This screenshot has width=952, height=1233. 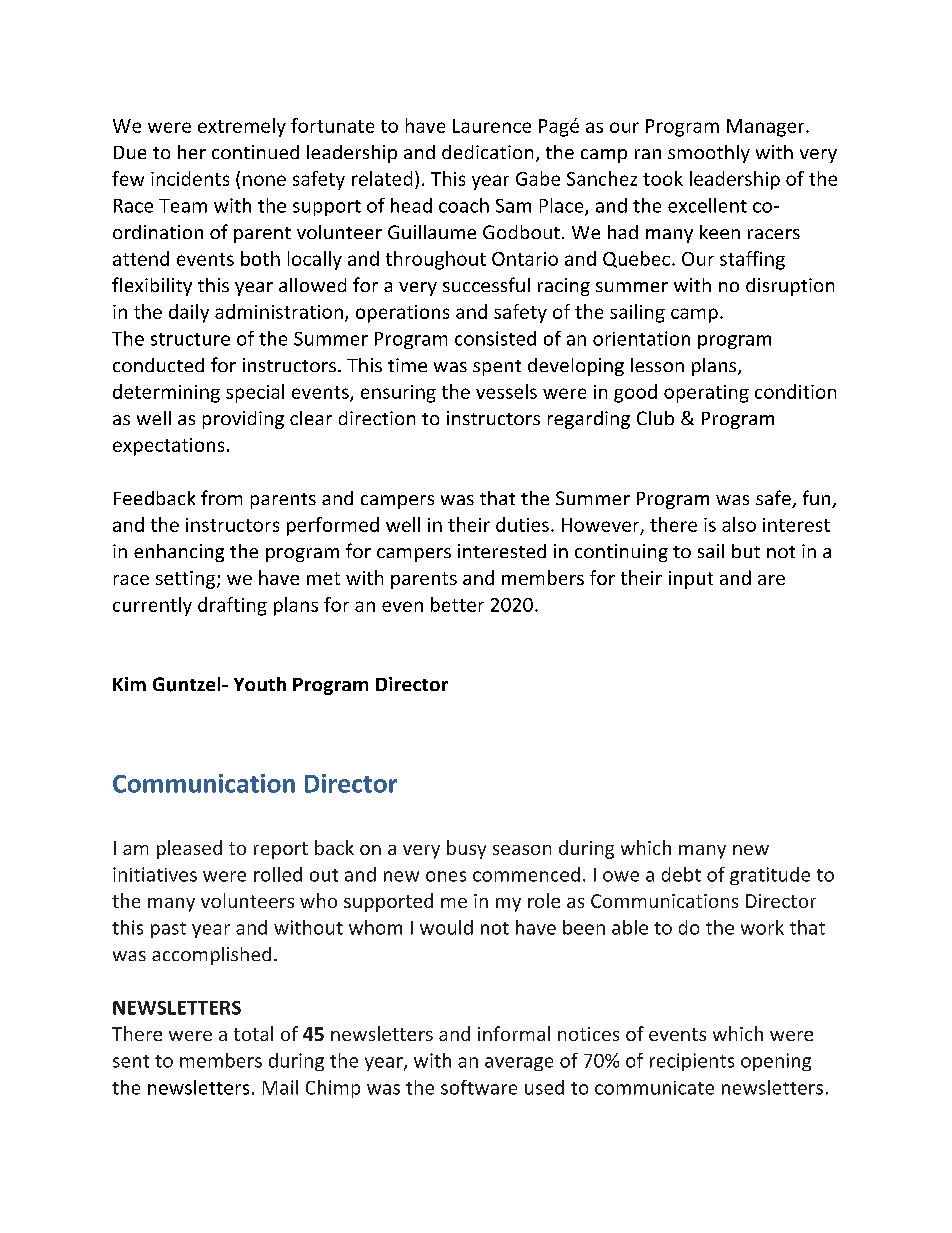 What do you see at coordinates (466, 849) in the screenshot?
I see `busy` at bounding box center [466, 849].
